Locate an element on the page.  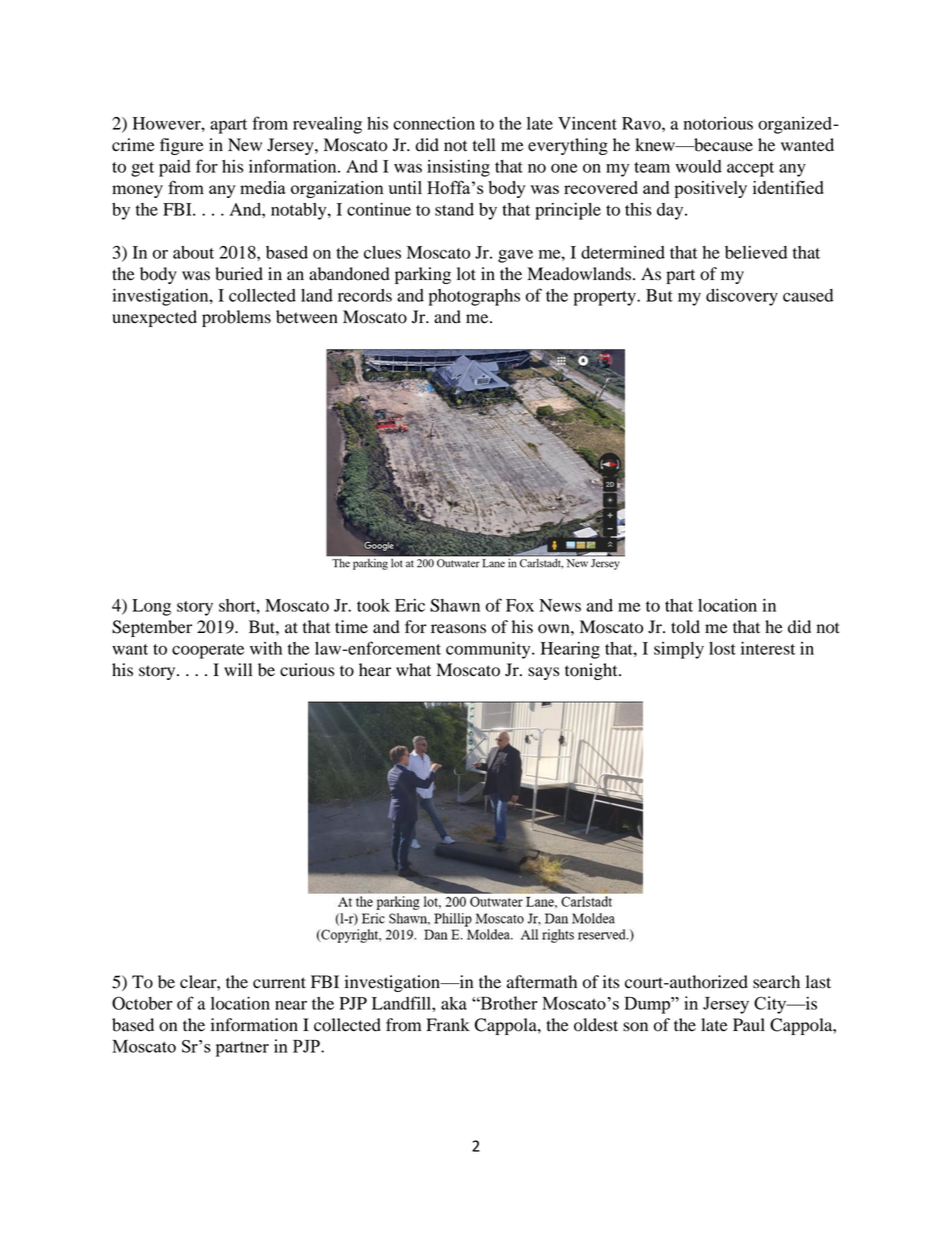
discovery is located at coordinates (742, 297).
